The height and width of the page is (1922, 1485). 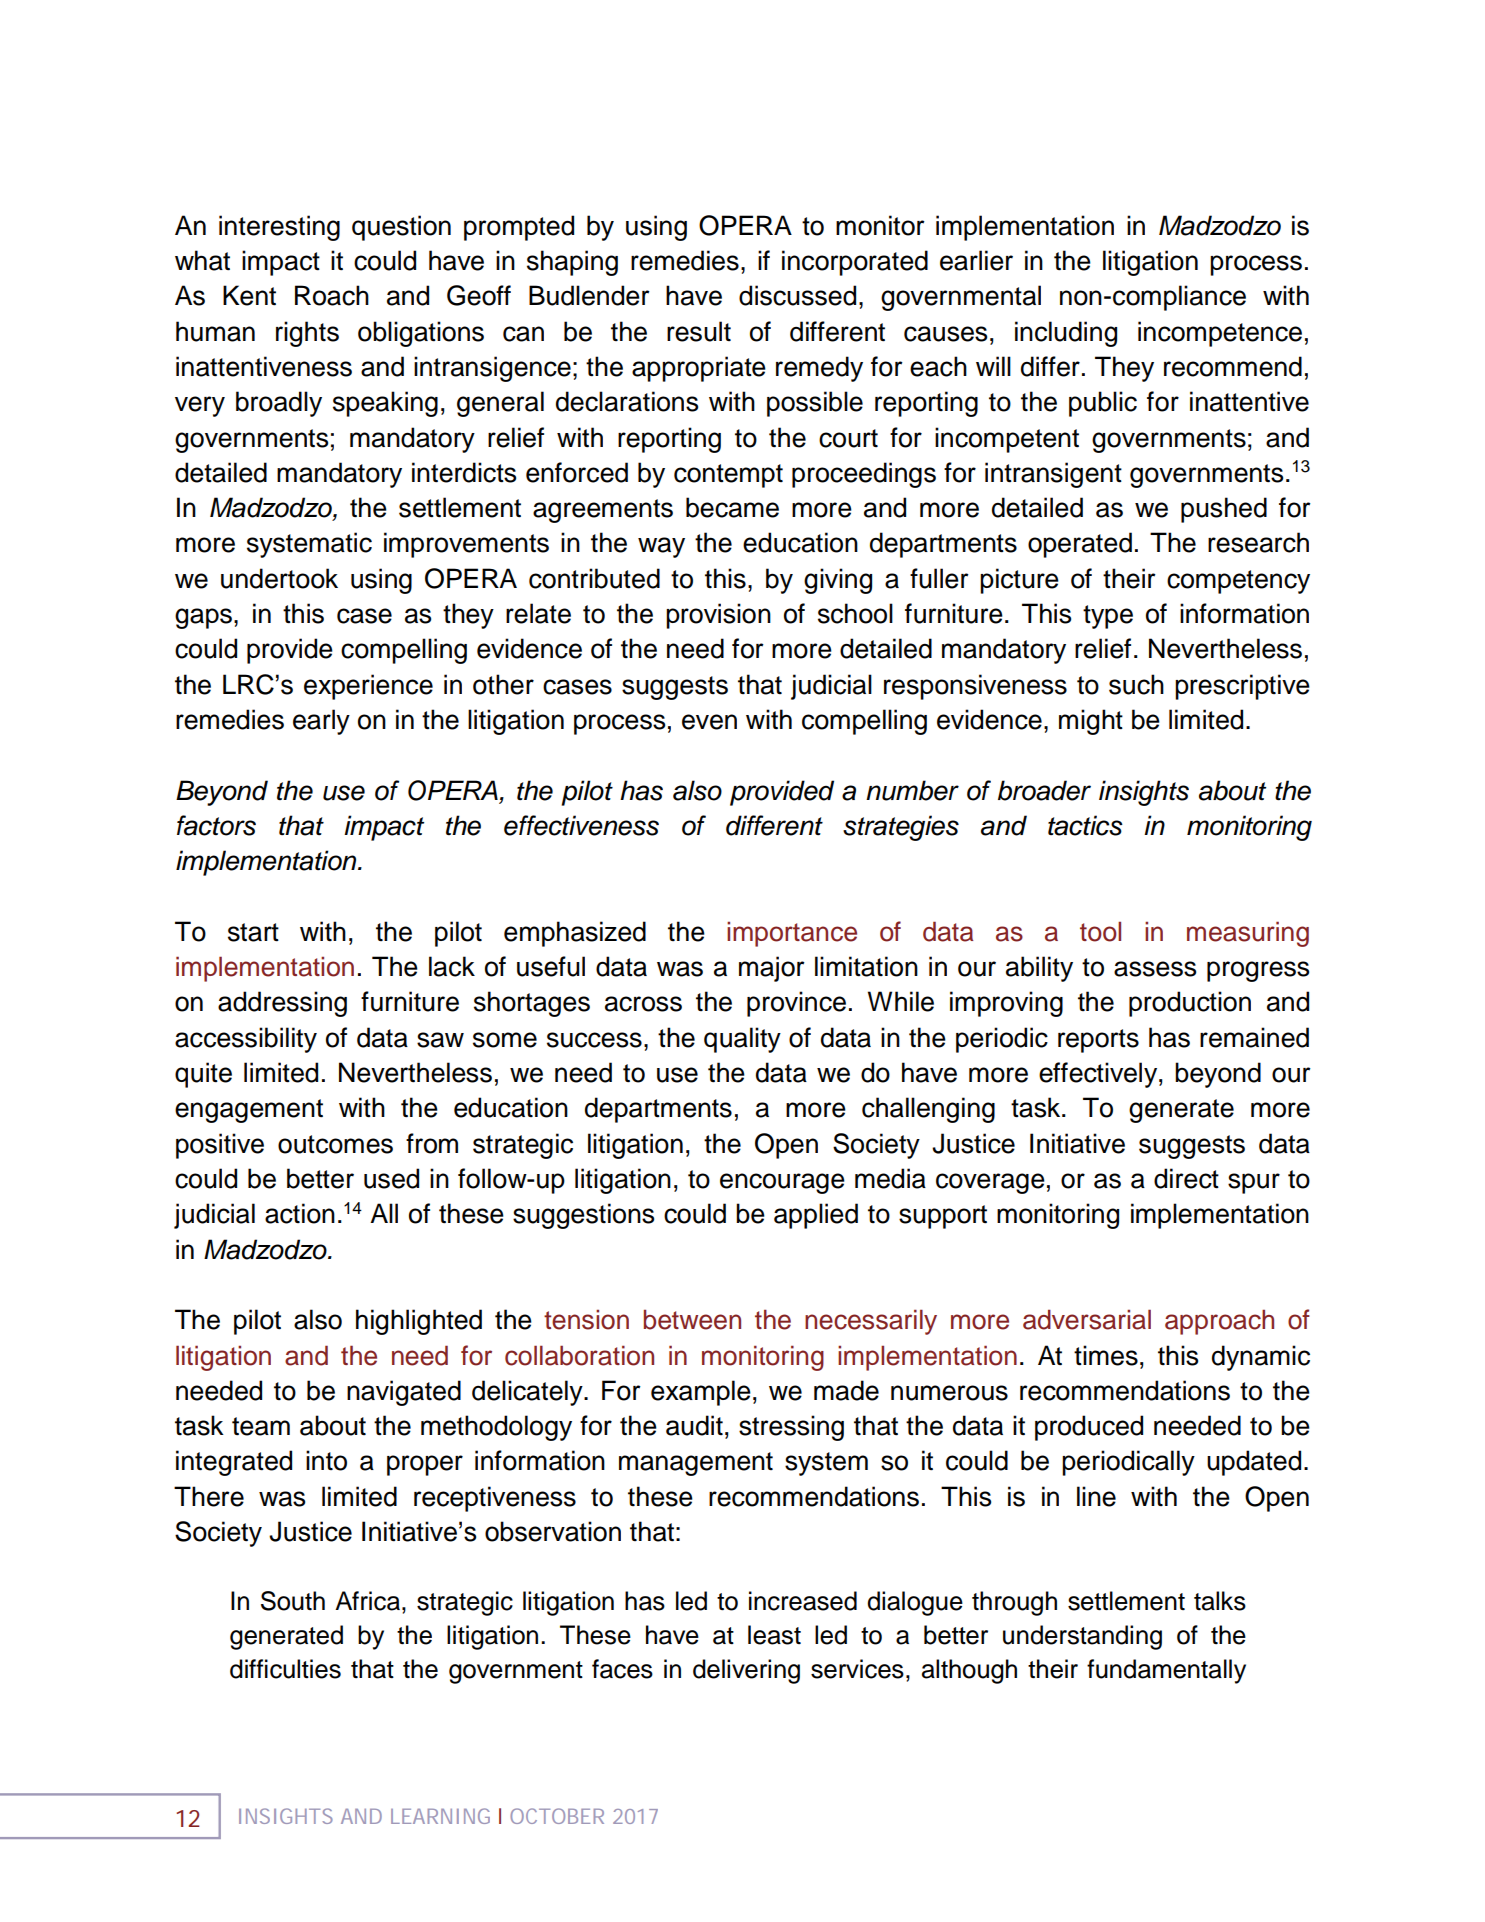 What do you see at coordinates (335, 1144) in the page?
I see `outcomes` at bounding box center [335, 1144].
